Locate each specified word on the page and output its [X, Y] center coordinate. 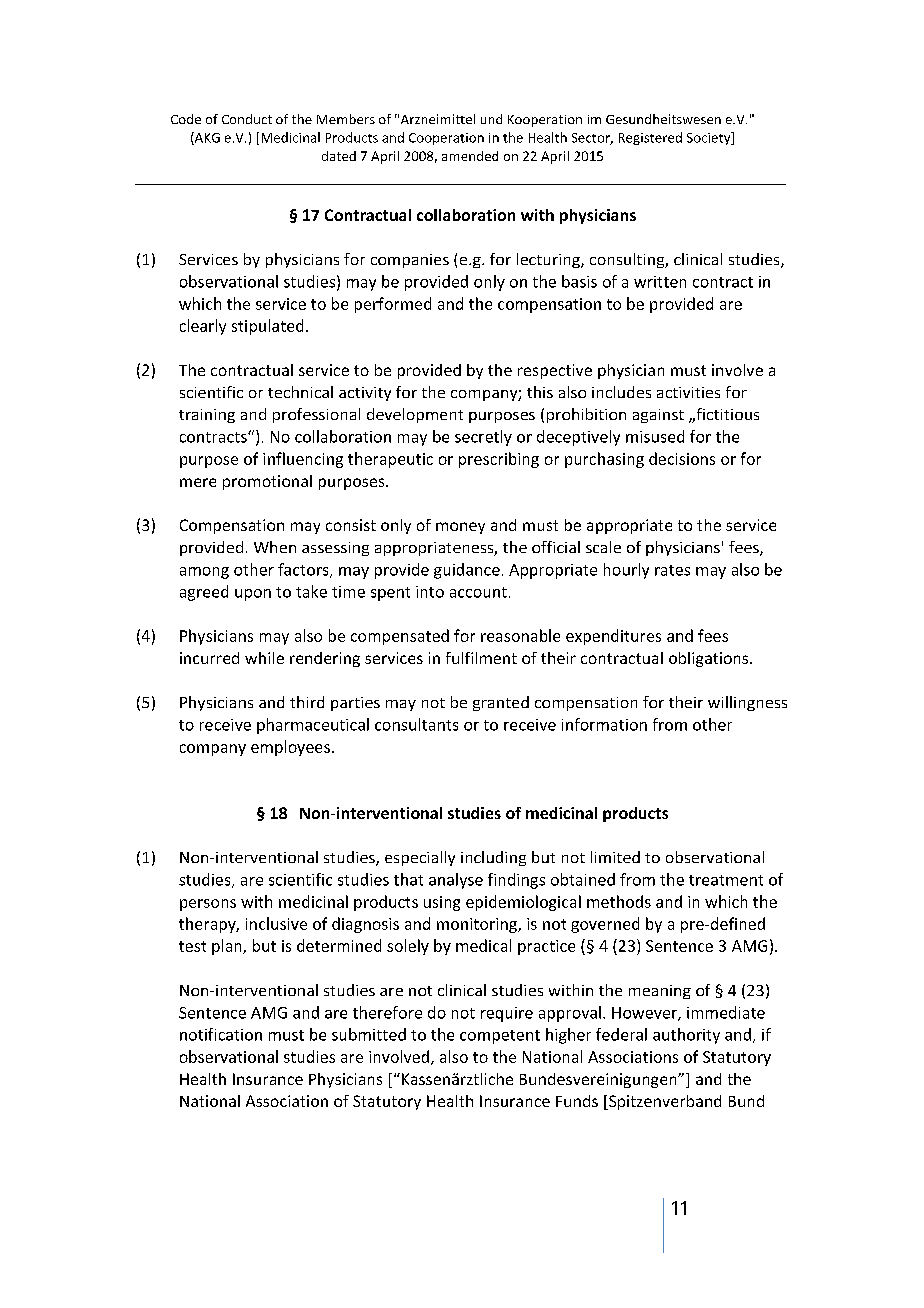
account [478, 592]
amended [470, 156]
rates [672, 570]
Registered [650, 138]
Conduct [247, 119]
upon [253, 595]
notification [221, 1034]
